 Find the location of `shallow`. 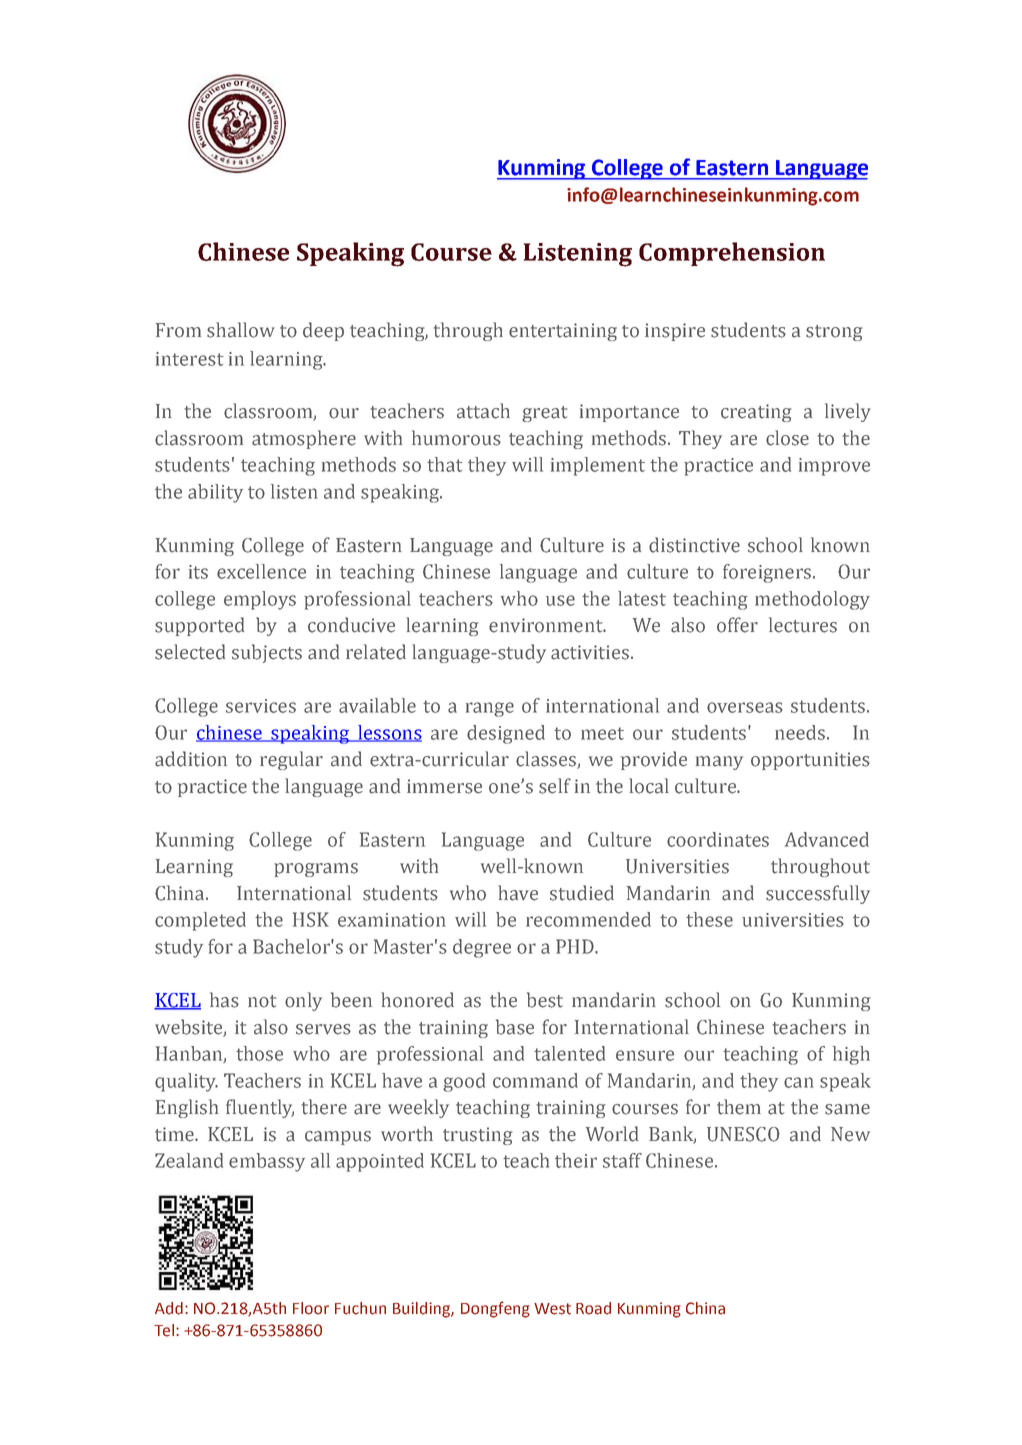

shallow is located at coordinates (241, 330).
